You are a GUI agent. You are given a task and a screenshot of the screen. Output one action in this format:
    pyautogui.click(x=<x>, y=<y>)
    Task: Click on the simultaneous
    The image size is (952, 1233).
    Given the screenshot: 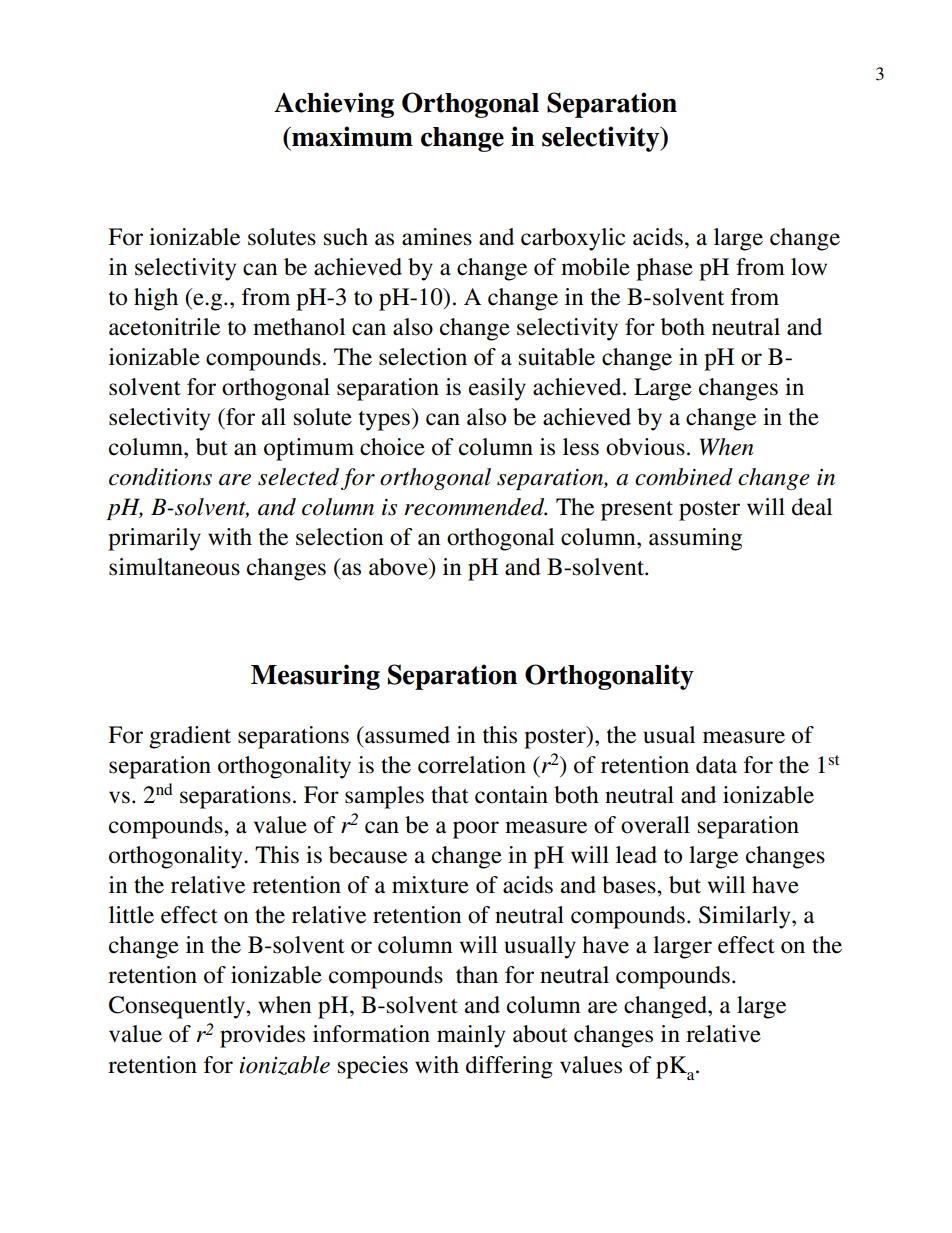 What is the action you would take?
    pyautogui.click(x=174, y=567)
